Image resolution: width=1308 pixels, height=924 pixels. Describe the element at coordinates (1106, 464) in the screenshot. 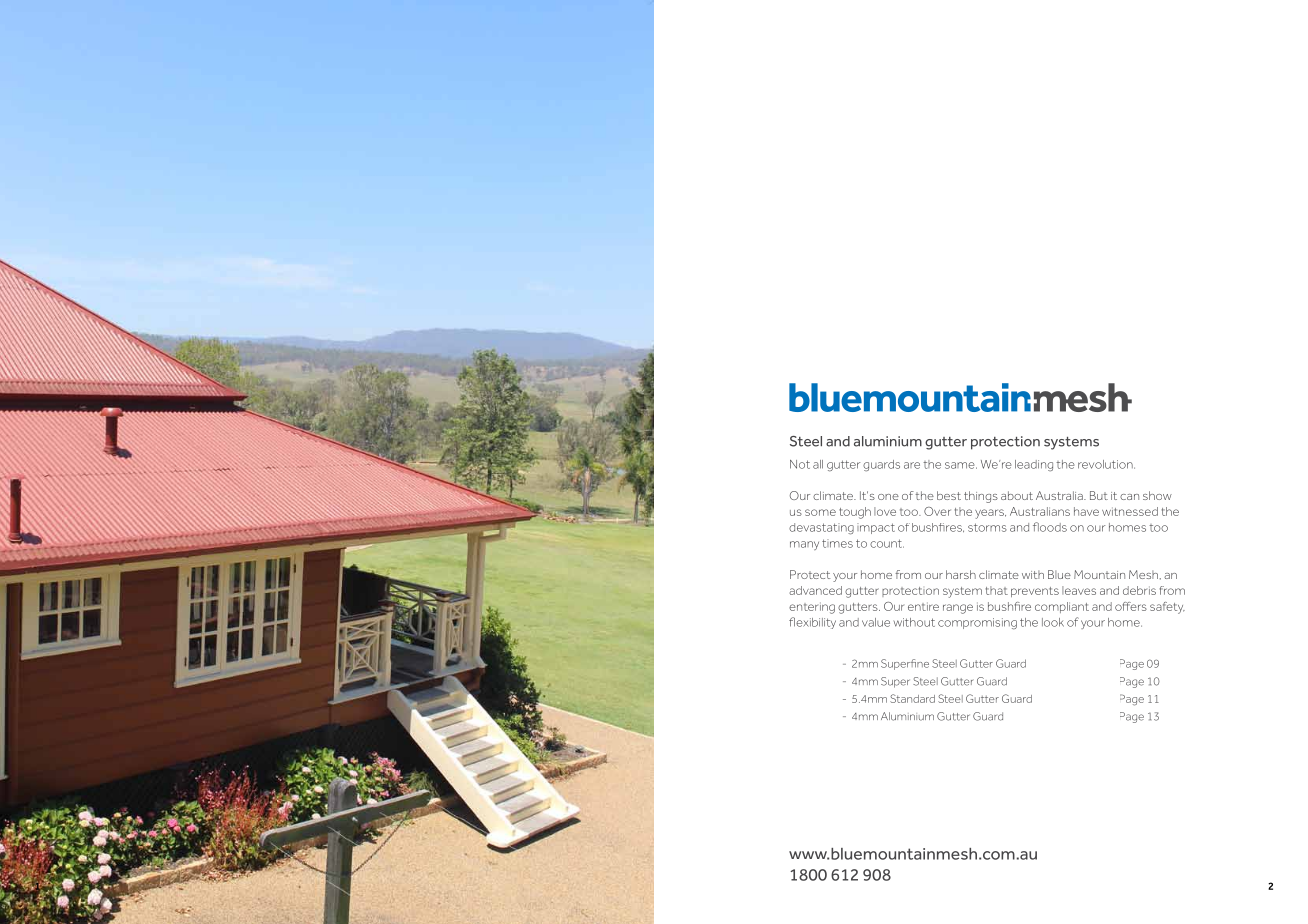

I see `revolution` at that location.
